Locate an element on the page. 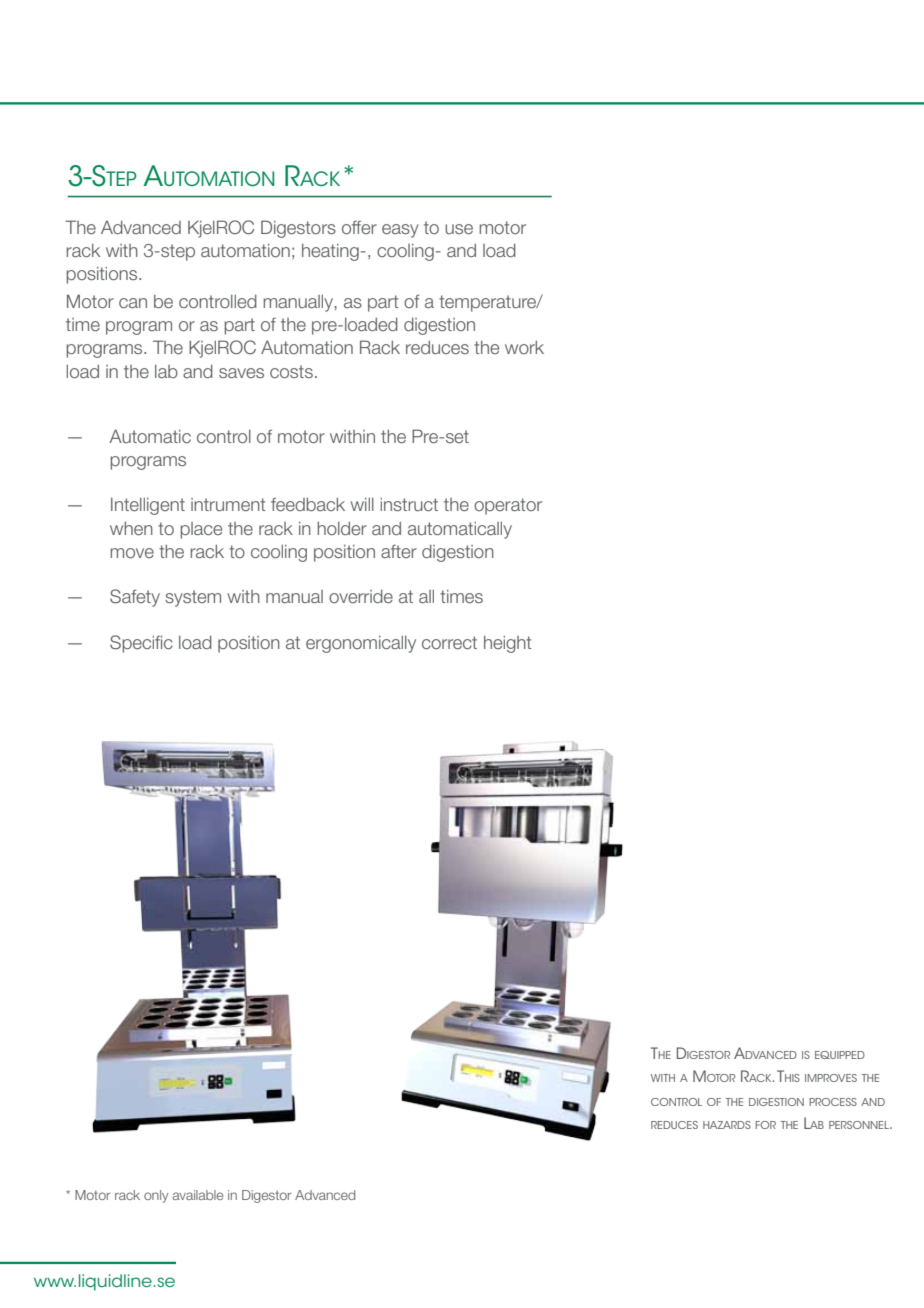  available is located at coordinates (198, 1195).
